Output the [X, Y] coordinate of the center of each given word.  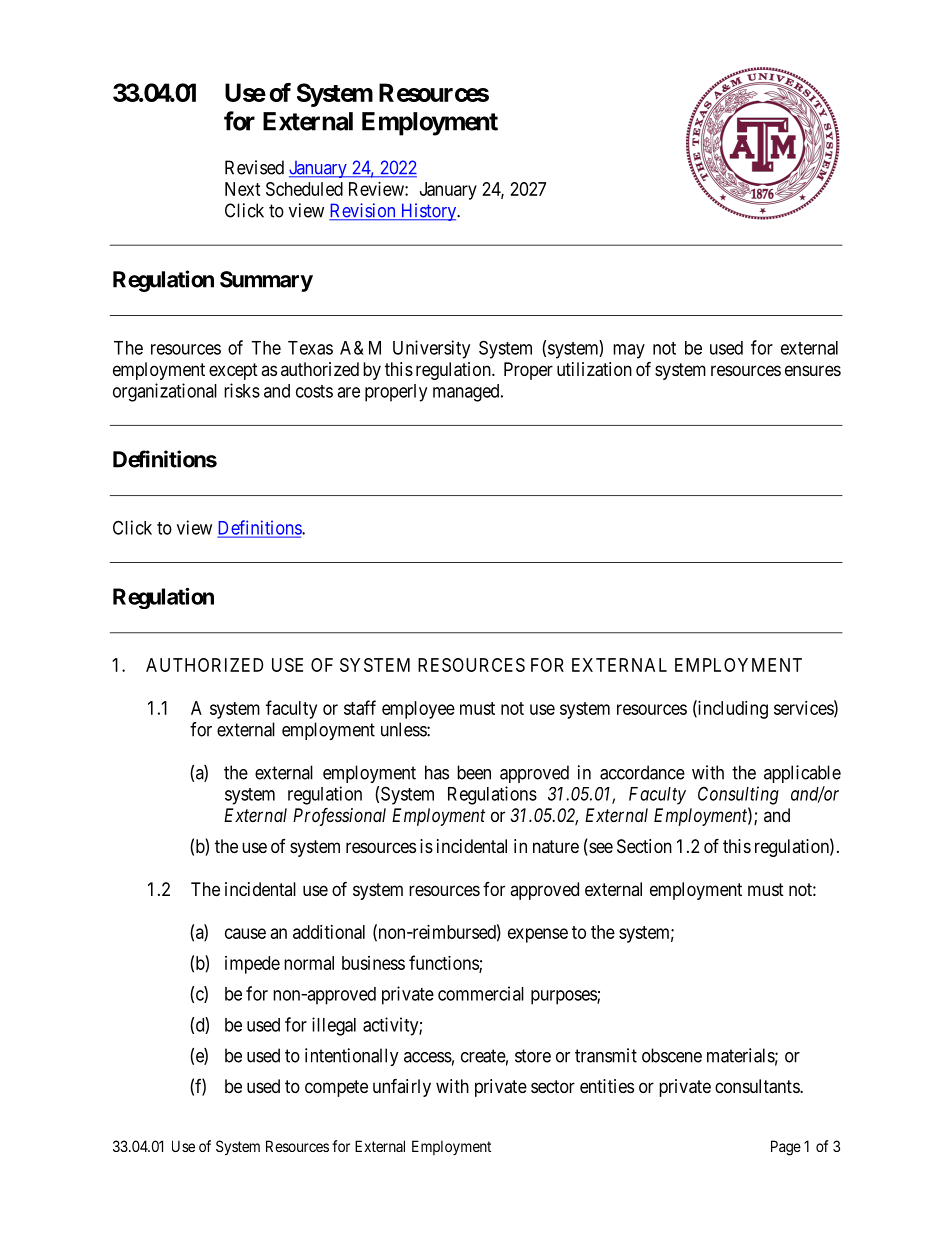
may [629, 351]
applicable [802, 774]
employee [418, 710]
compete [336, 1088]
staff [360, 707]
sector [553, 1086]
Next [243, 189]
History [428, 212]
